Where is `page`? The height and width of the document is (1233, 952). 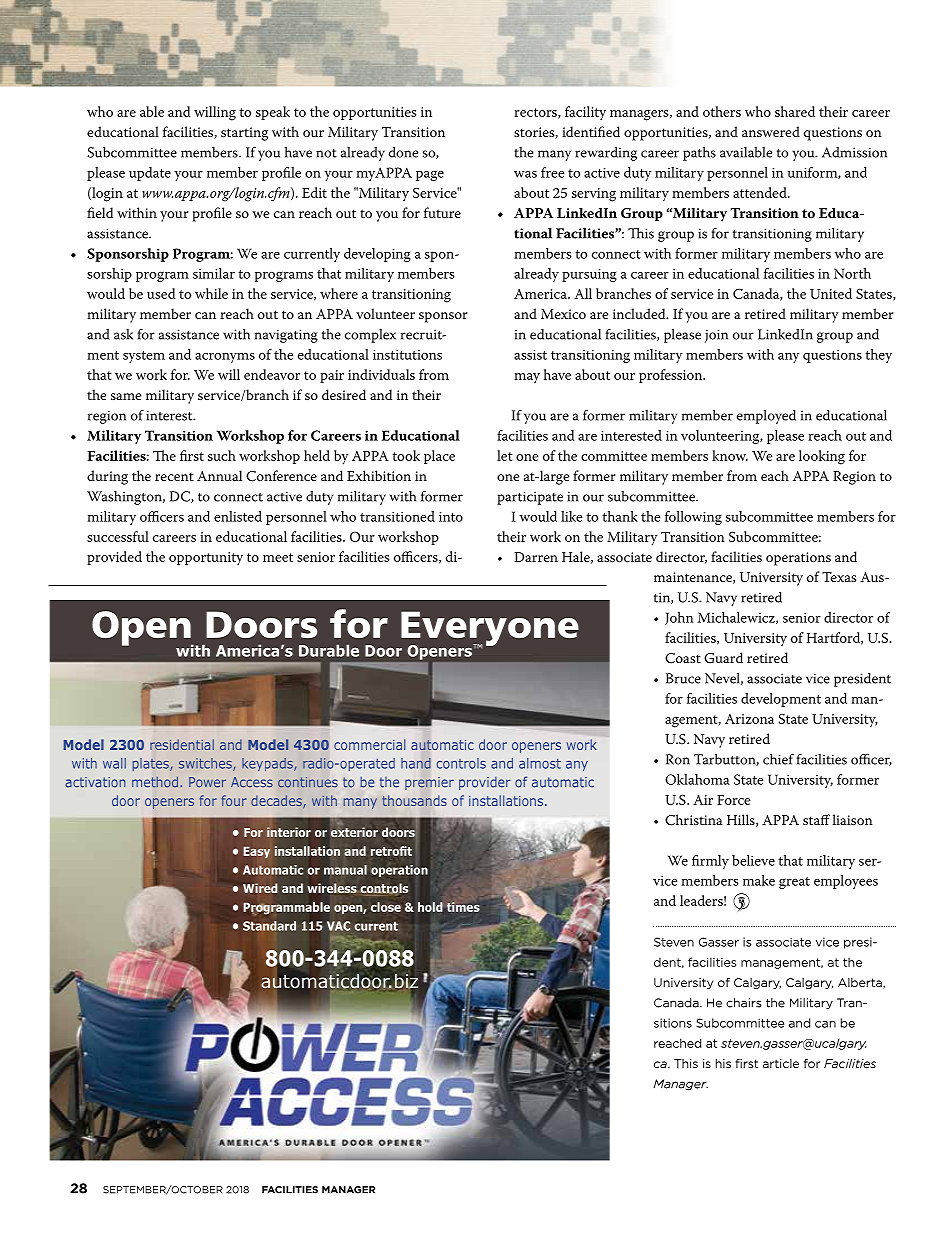 page is located at coordinates (430, 176).
